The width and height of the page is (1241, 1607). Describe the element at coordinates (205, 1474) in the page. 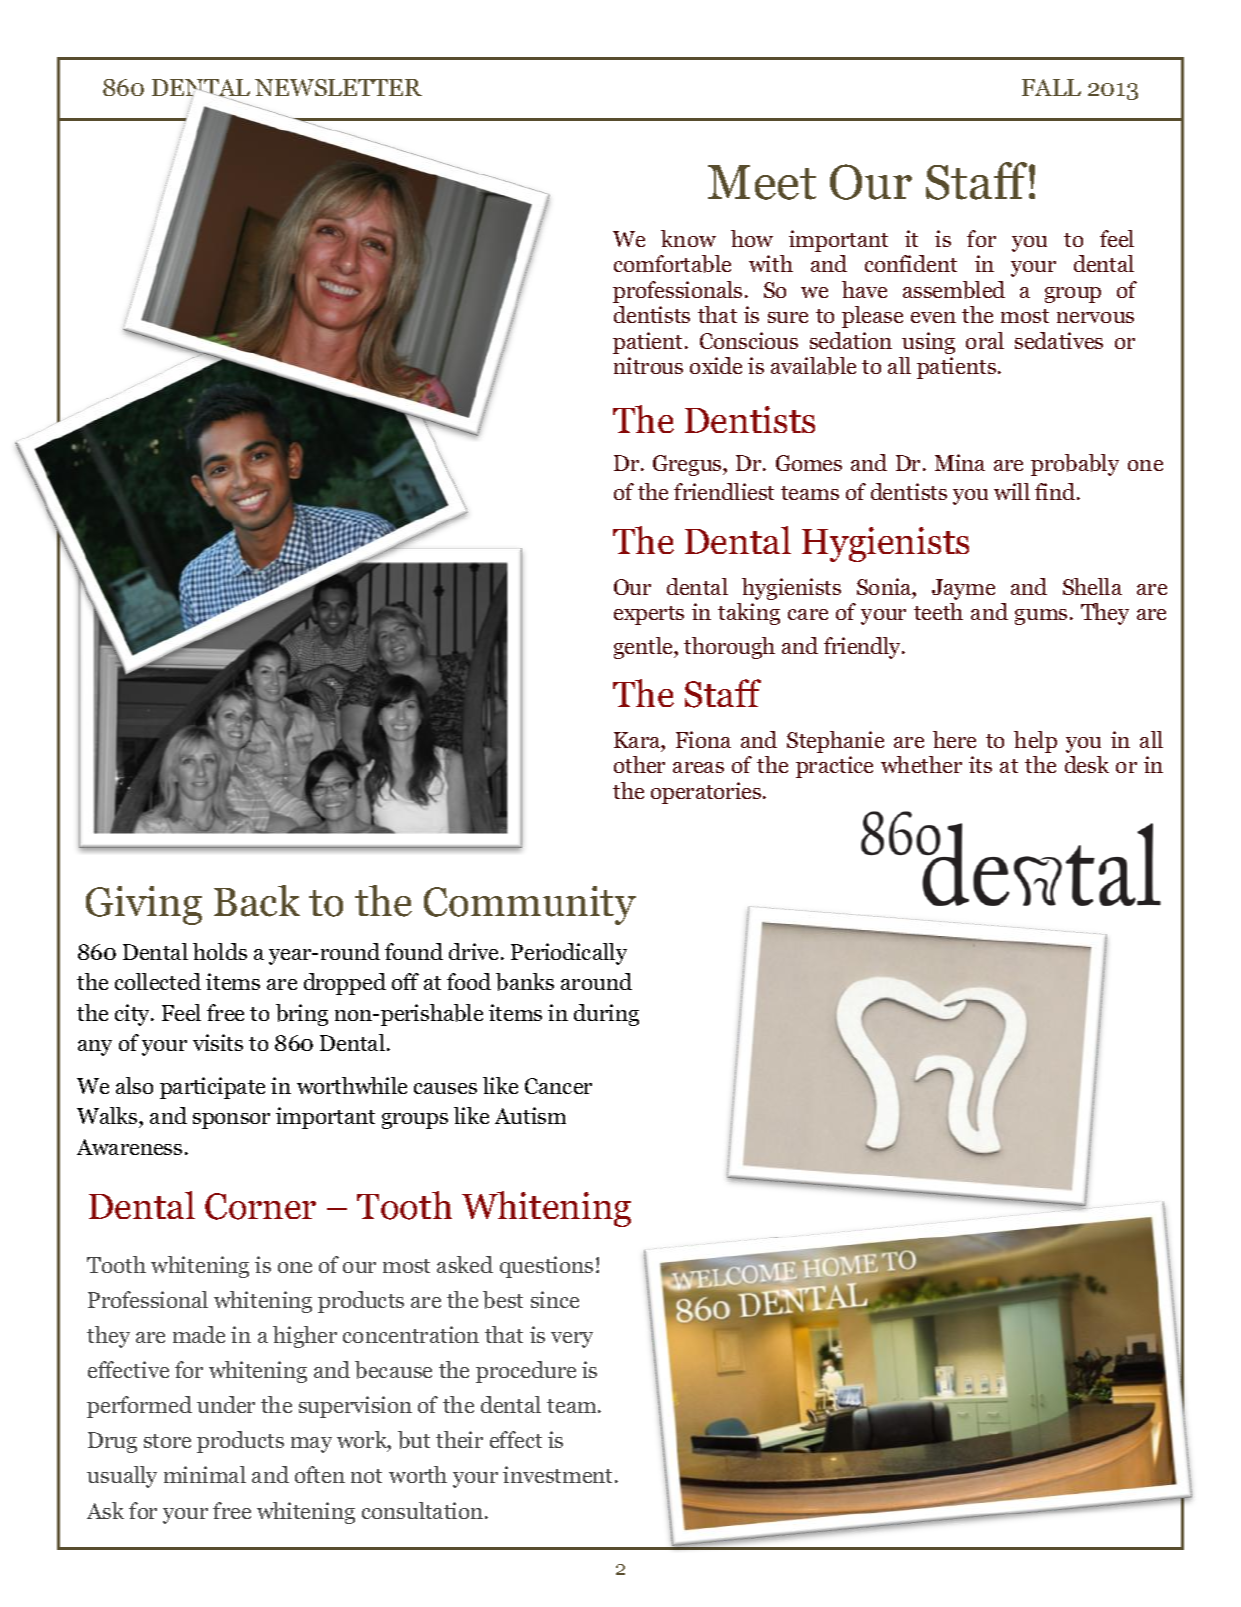

I see `minimal` at that location.
